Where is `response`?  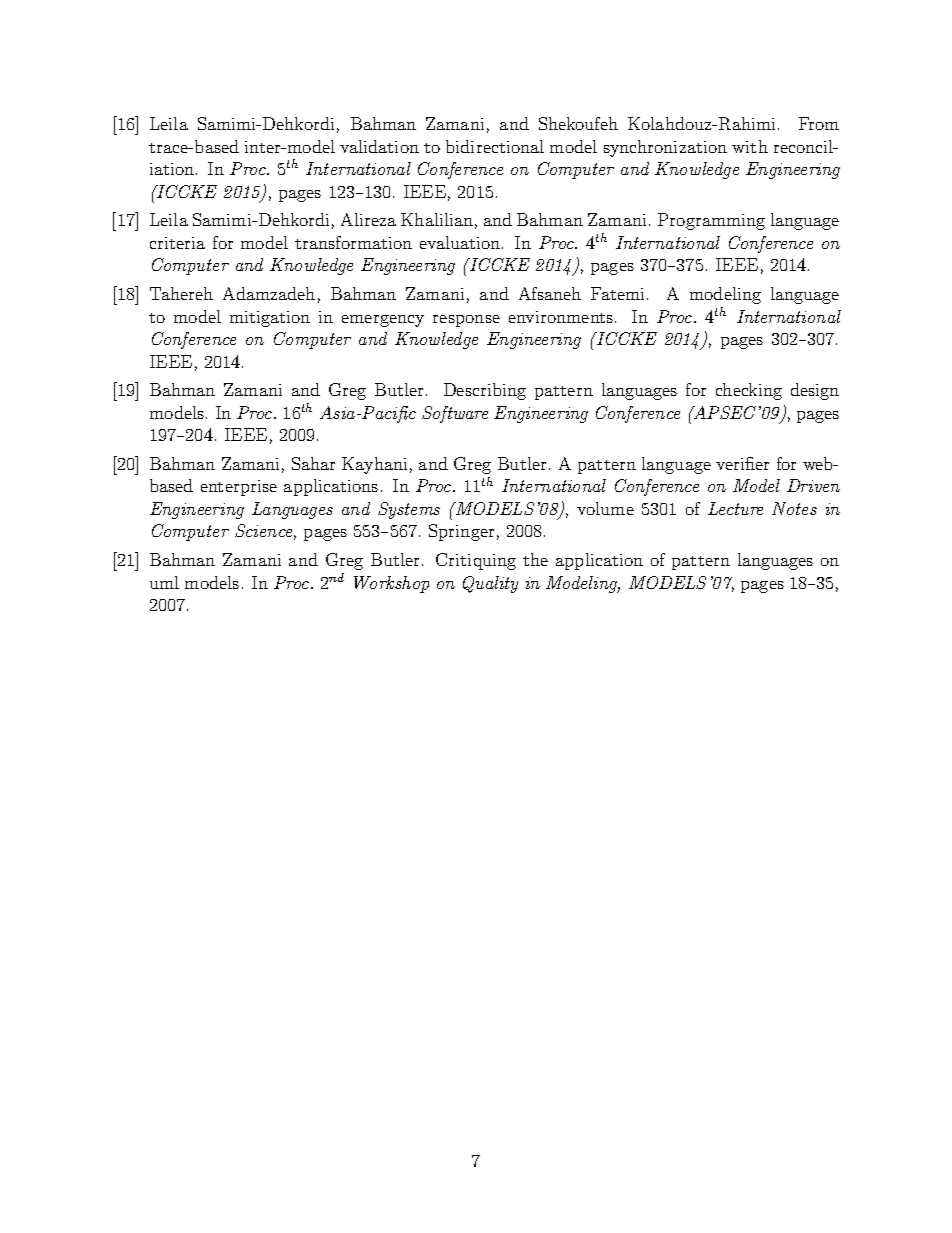
response is located at coordinates (466, 321).
